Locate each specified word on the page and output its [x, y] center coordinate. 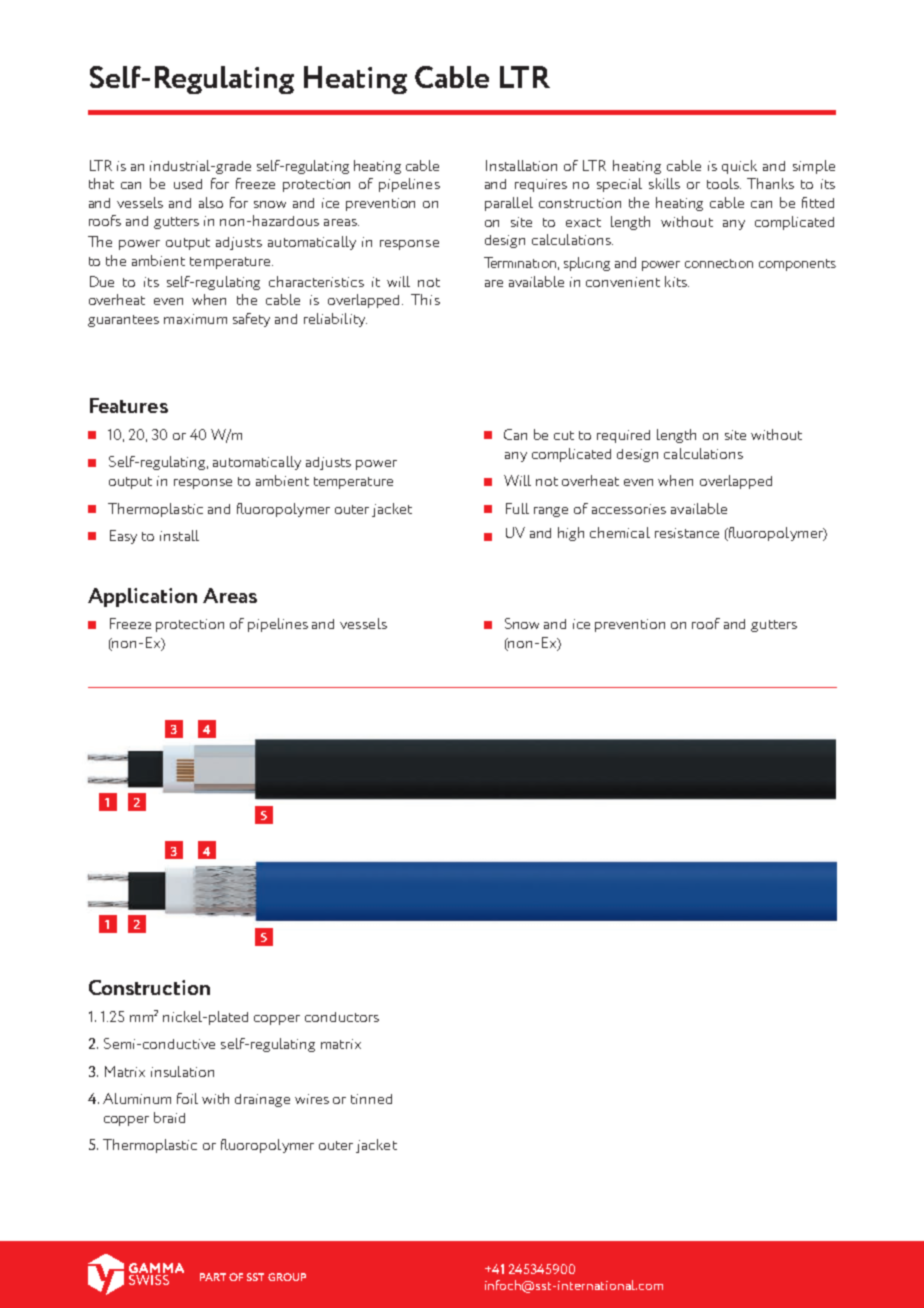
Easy [123, 537]
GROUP [287, 1277]
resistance [687, 533]
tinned [371, 1099]
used [188, 184]
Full [517, 508]
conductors [342, 1017]
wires [312, 1099]
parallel [509, 204]
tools [724, 183]
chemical [620, 532]
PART [213, 1277]
